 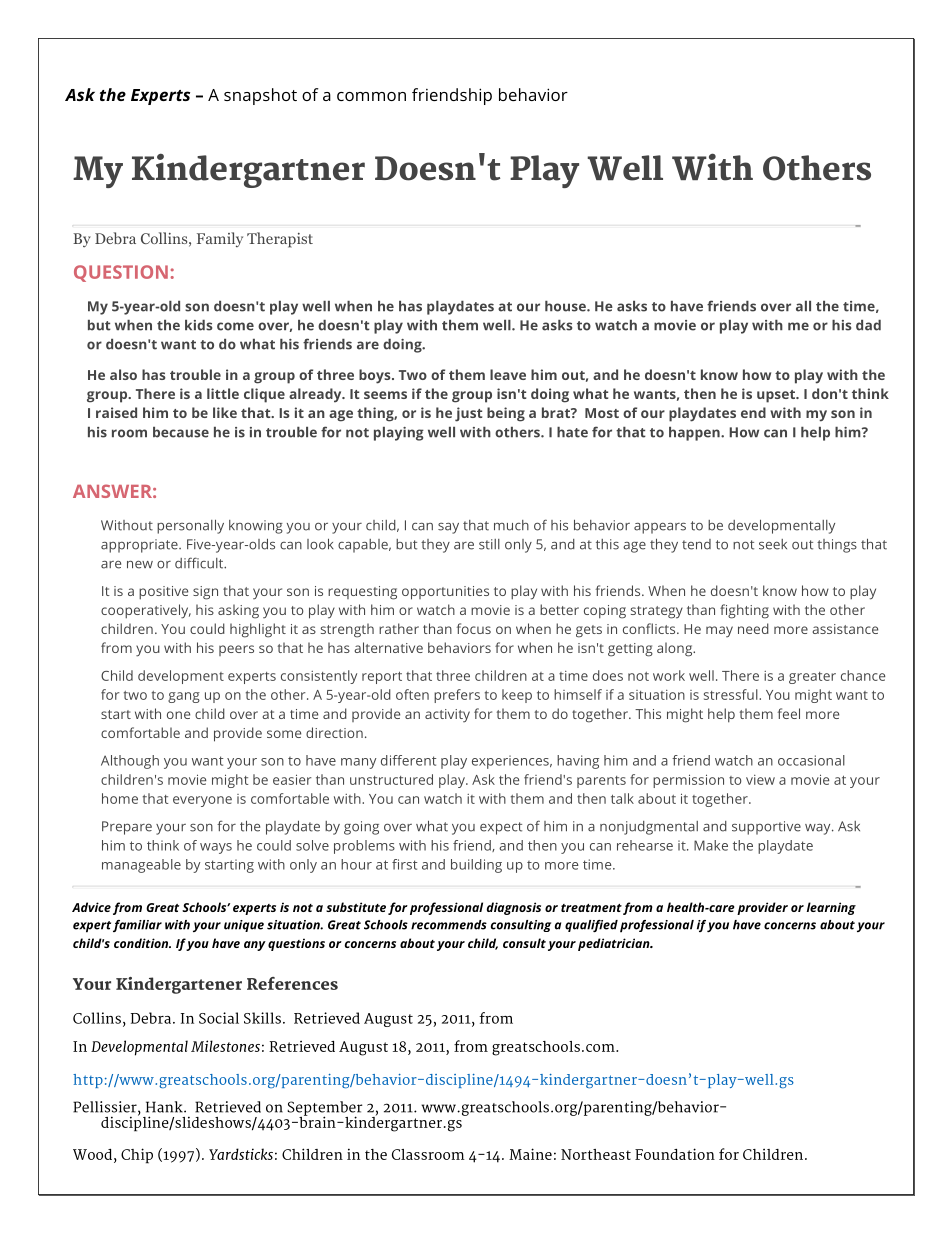 What do you see at coordinates (260, 96) in the image?
I see `snapshot` at bounding box center [260, 96].
